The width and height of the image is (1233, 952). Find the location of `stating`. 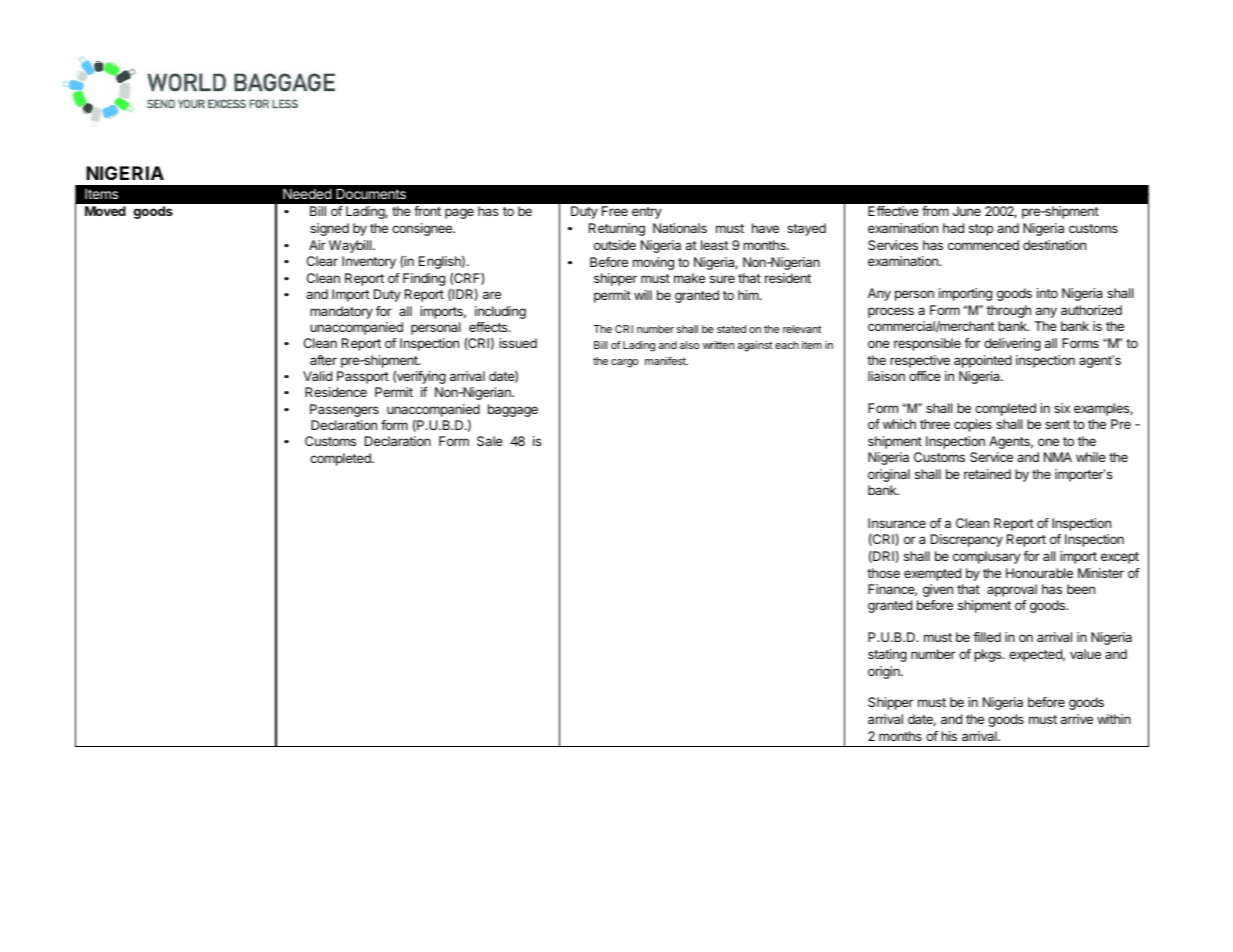

stating is located at coordinates (887, 655).
